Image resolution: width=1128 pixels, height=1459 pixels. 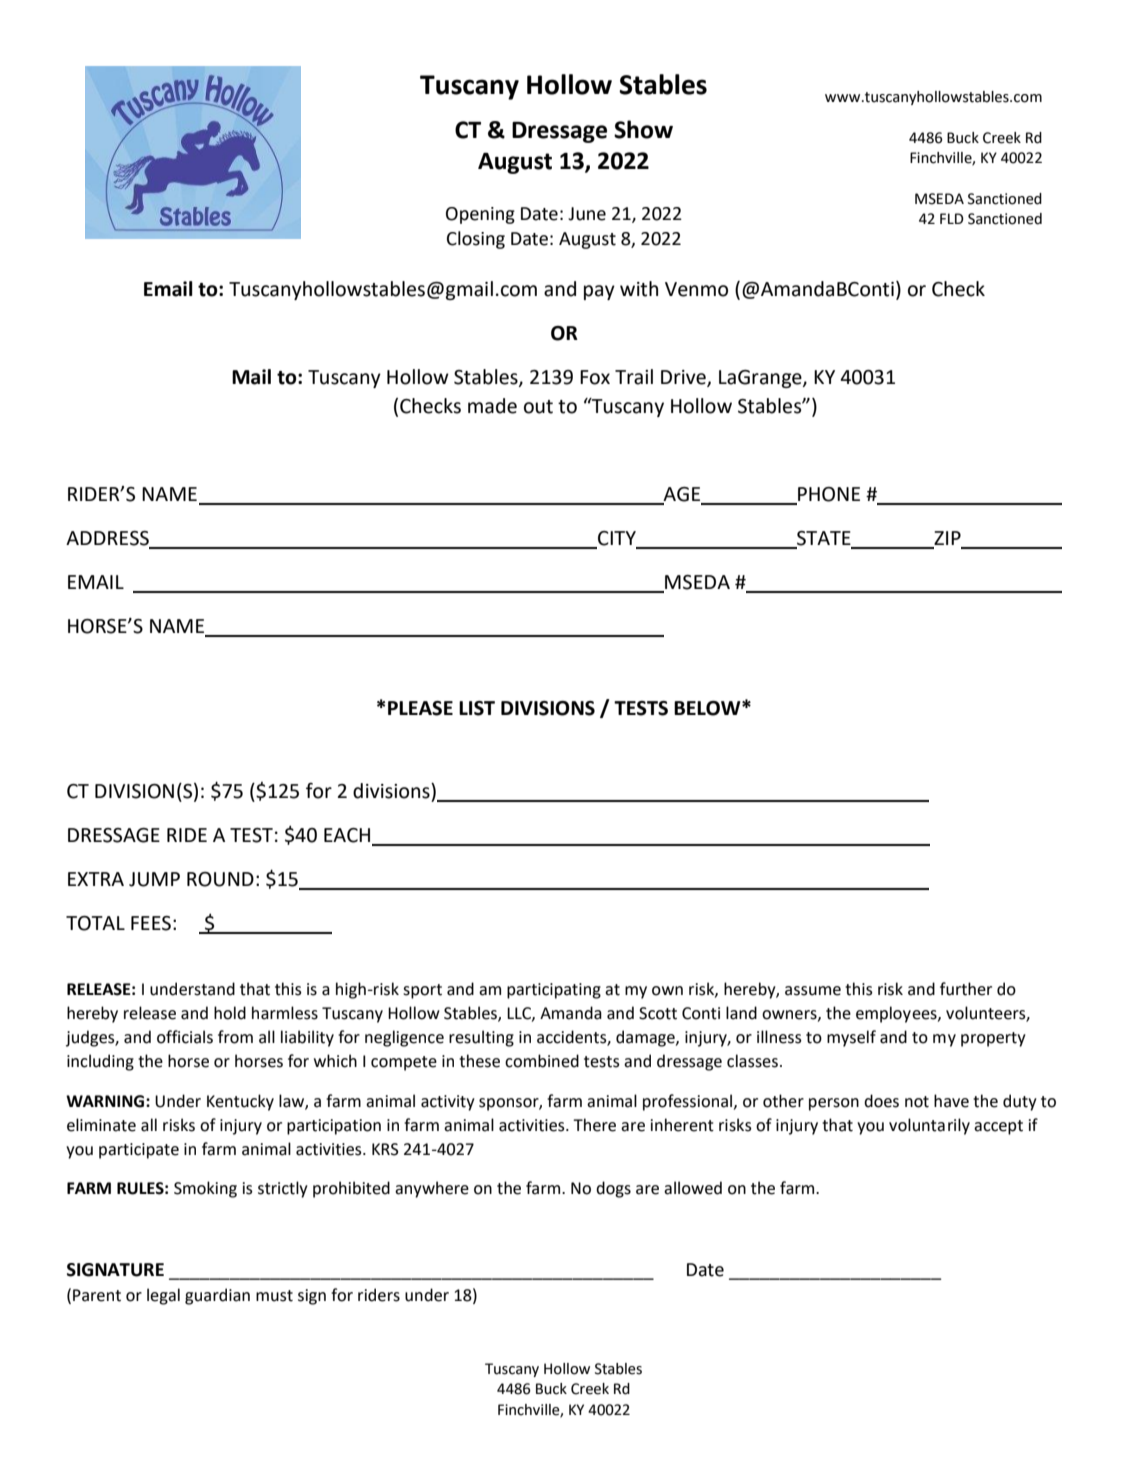 I want to click on ZIP, so click(x=947, y=538).
